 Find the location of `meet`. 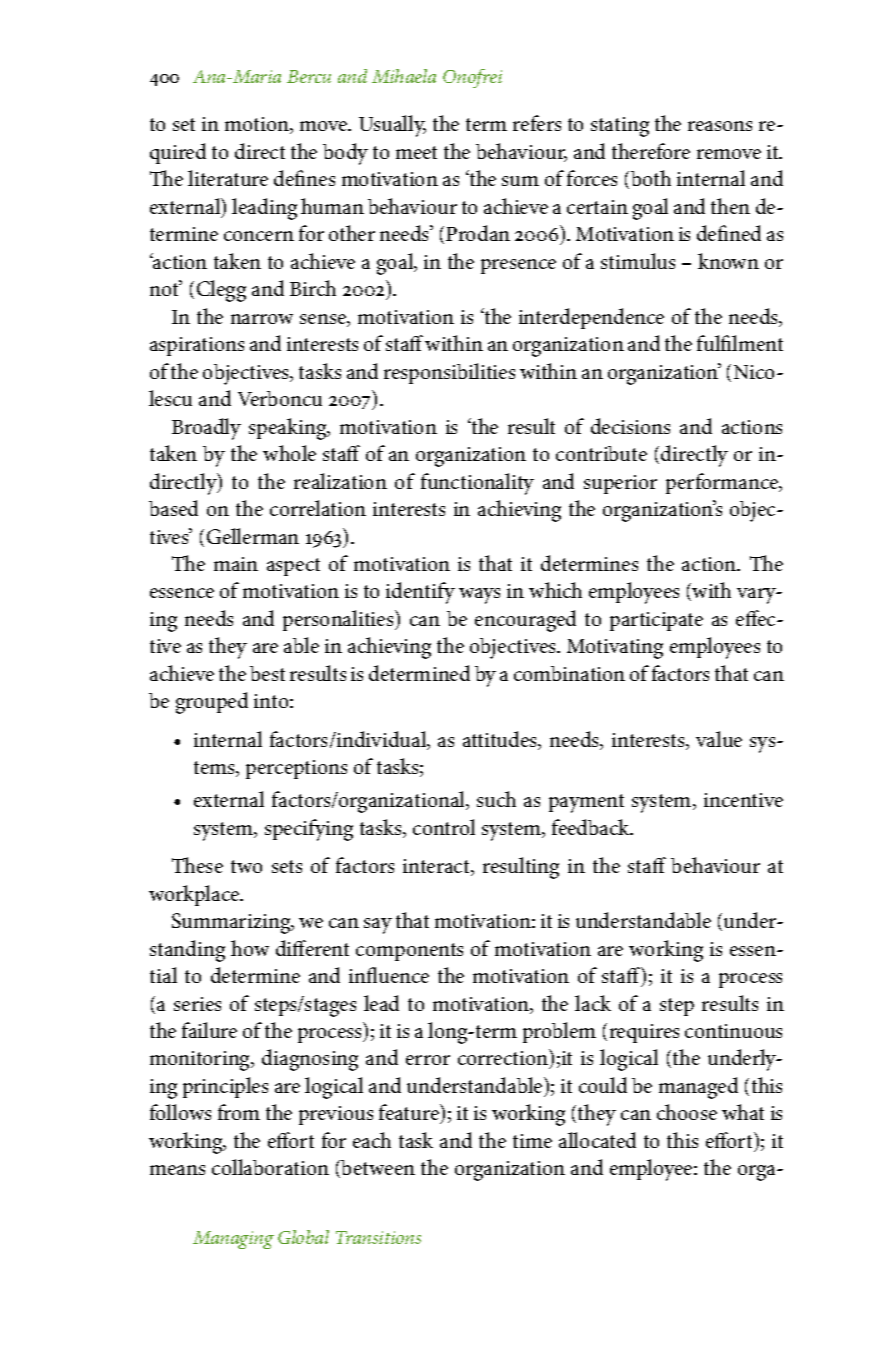

meet is located at coordinates (416, 152).
